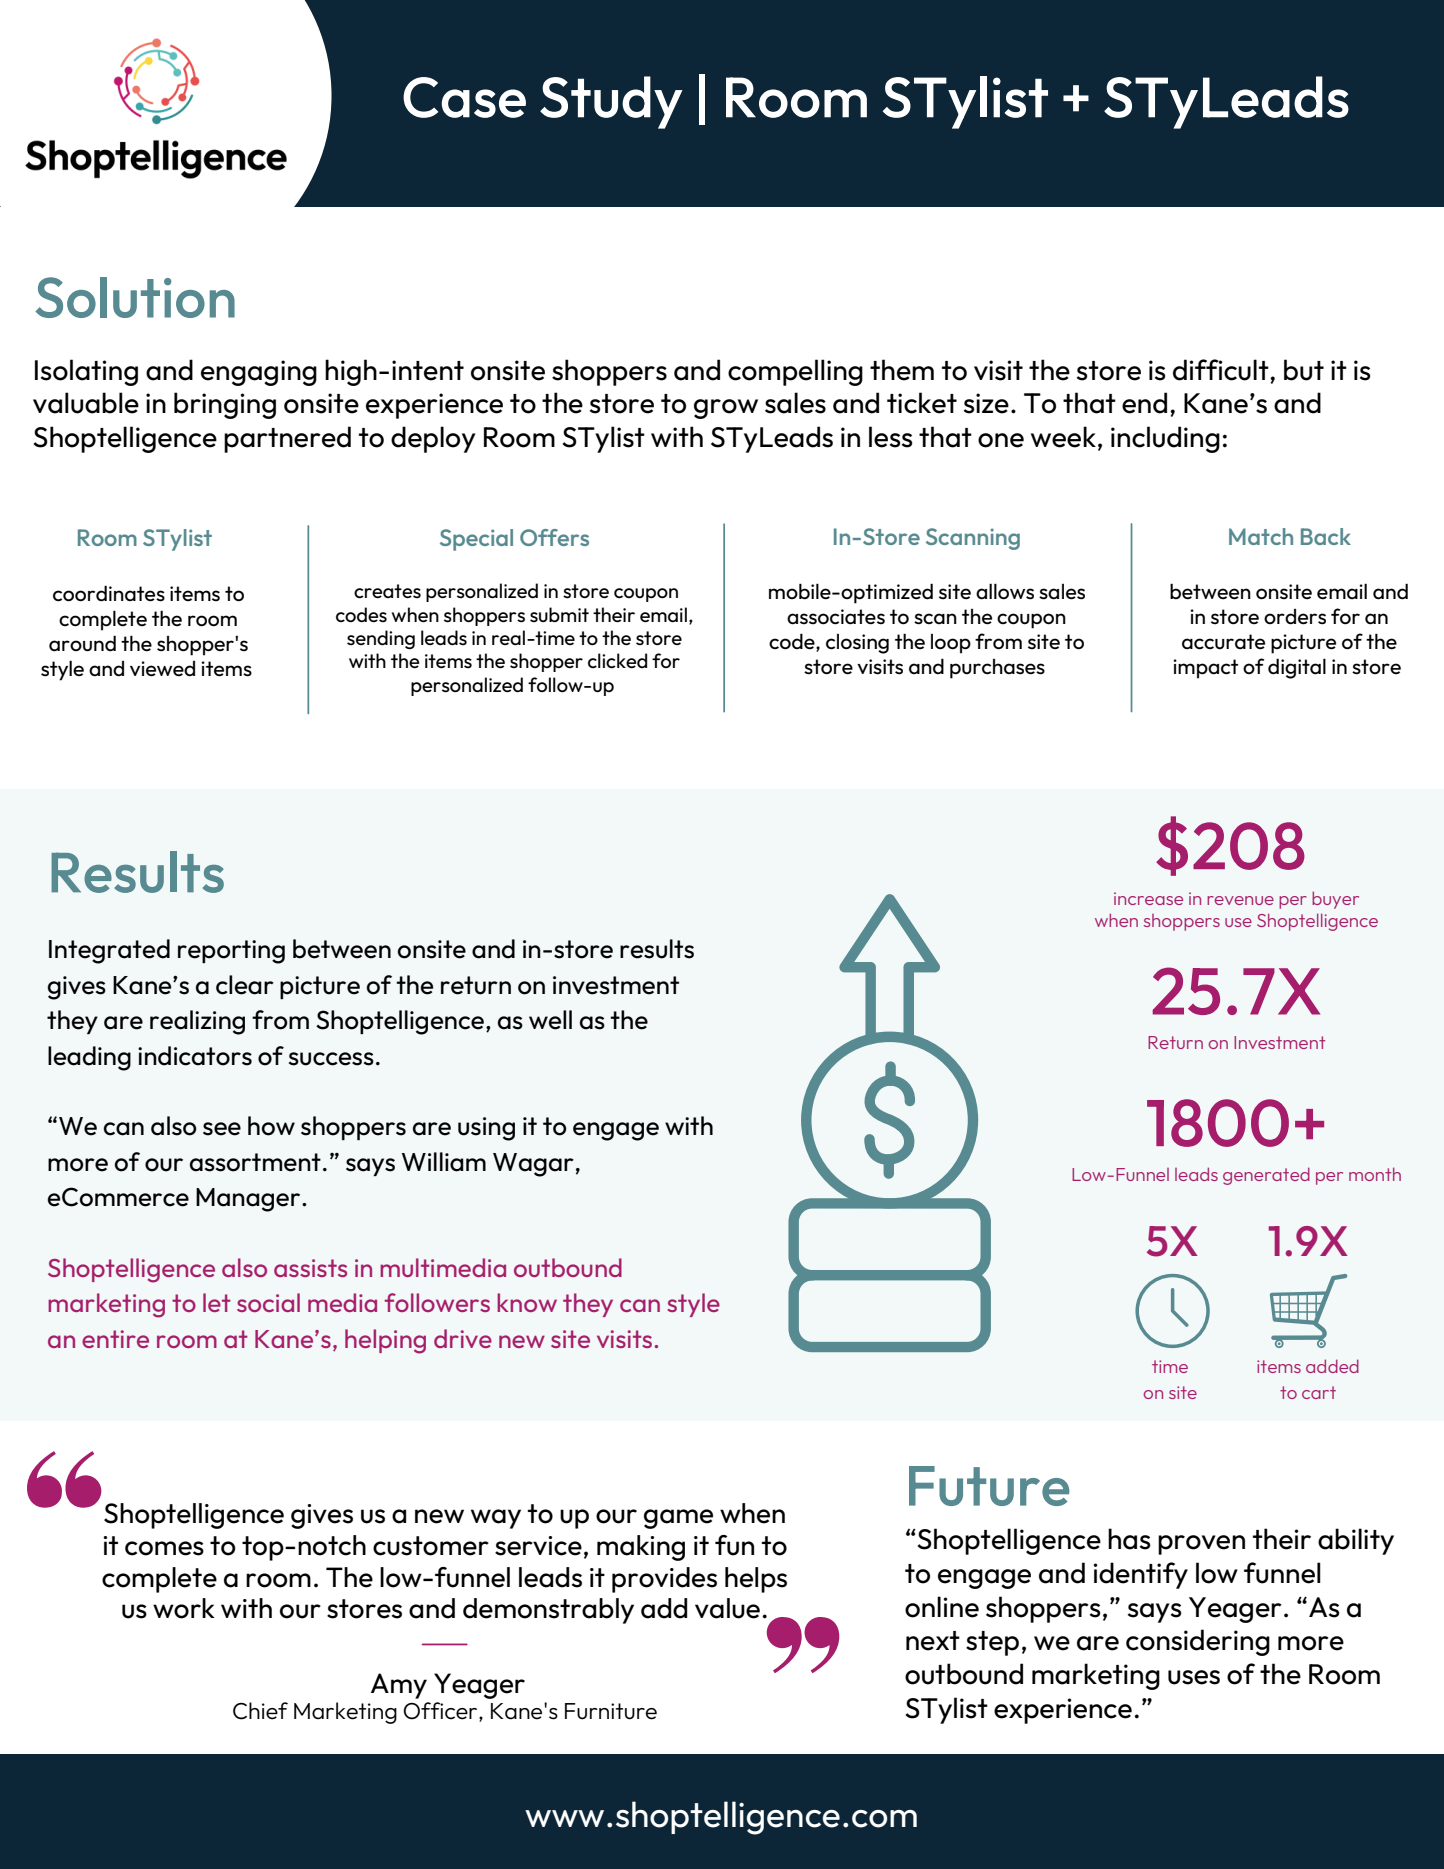  What do you see at coordinates (795, 372) in the document?
I see `compelling` at bounding box center [795, 372].
